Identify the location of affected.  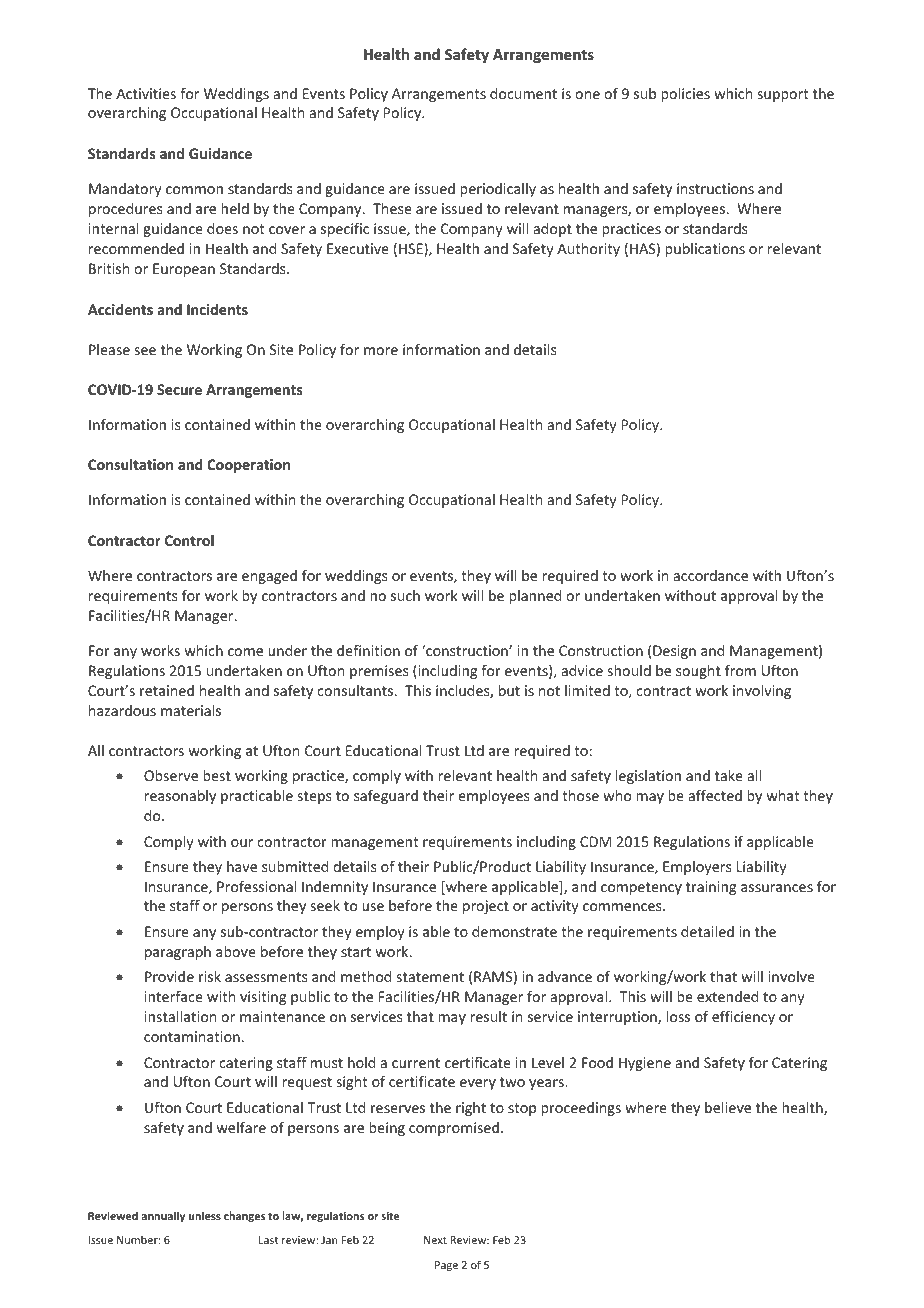
(715, 795).
